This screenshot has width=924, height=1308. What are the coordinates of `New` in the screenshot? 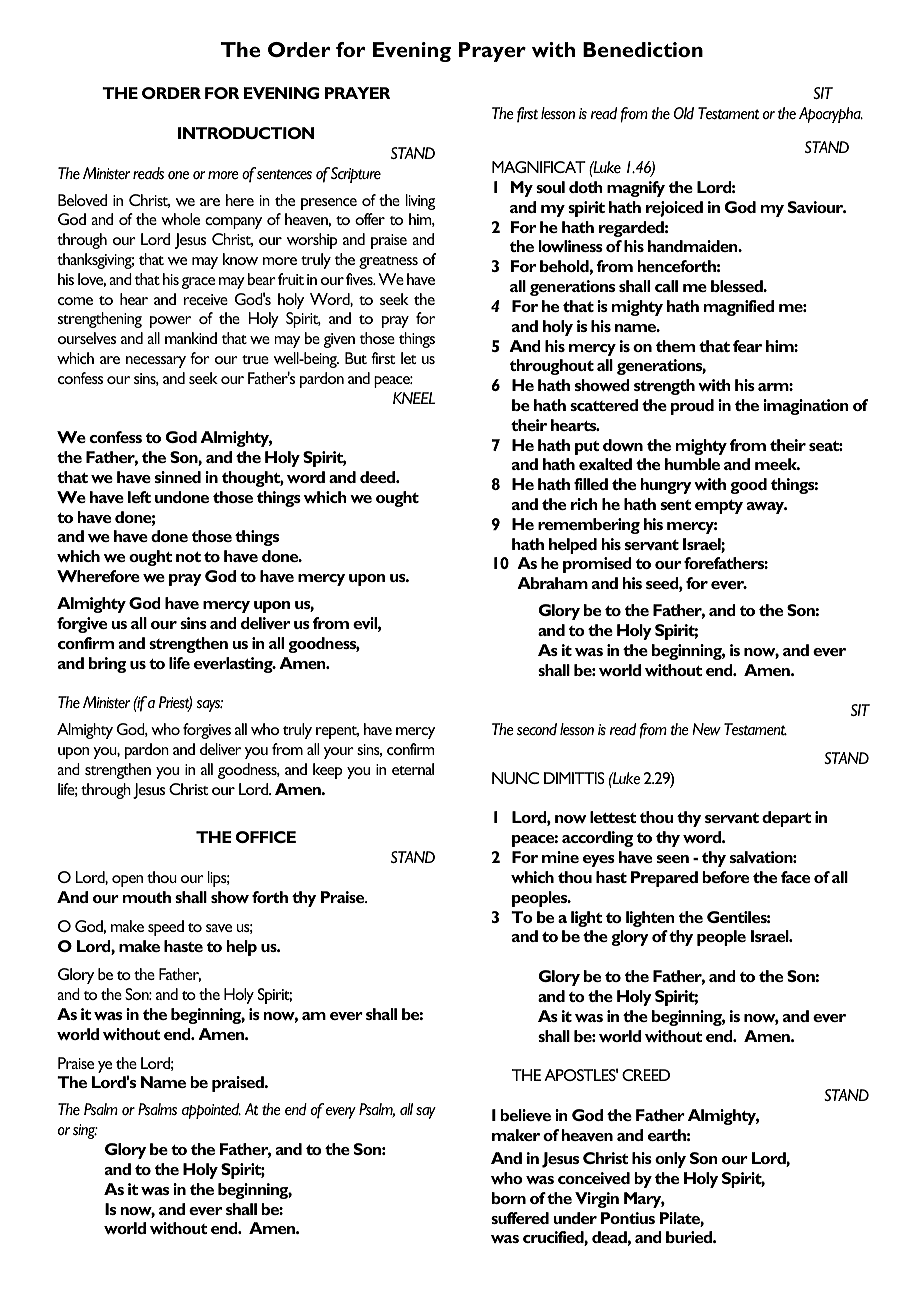 It's located at (706, 729).
